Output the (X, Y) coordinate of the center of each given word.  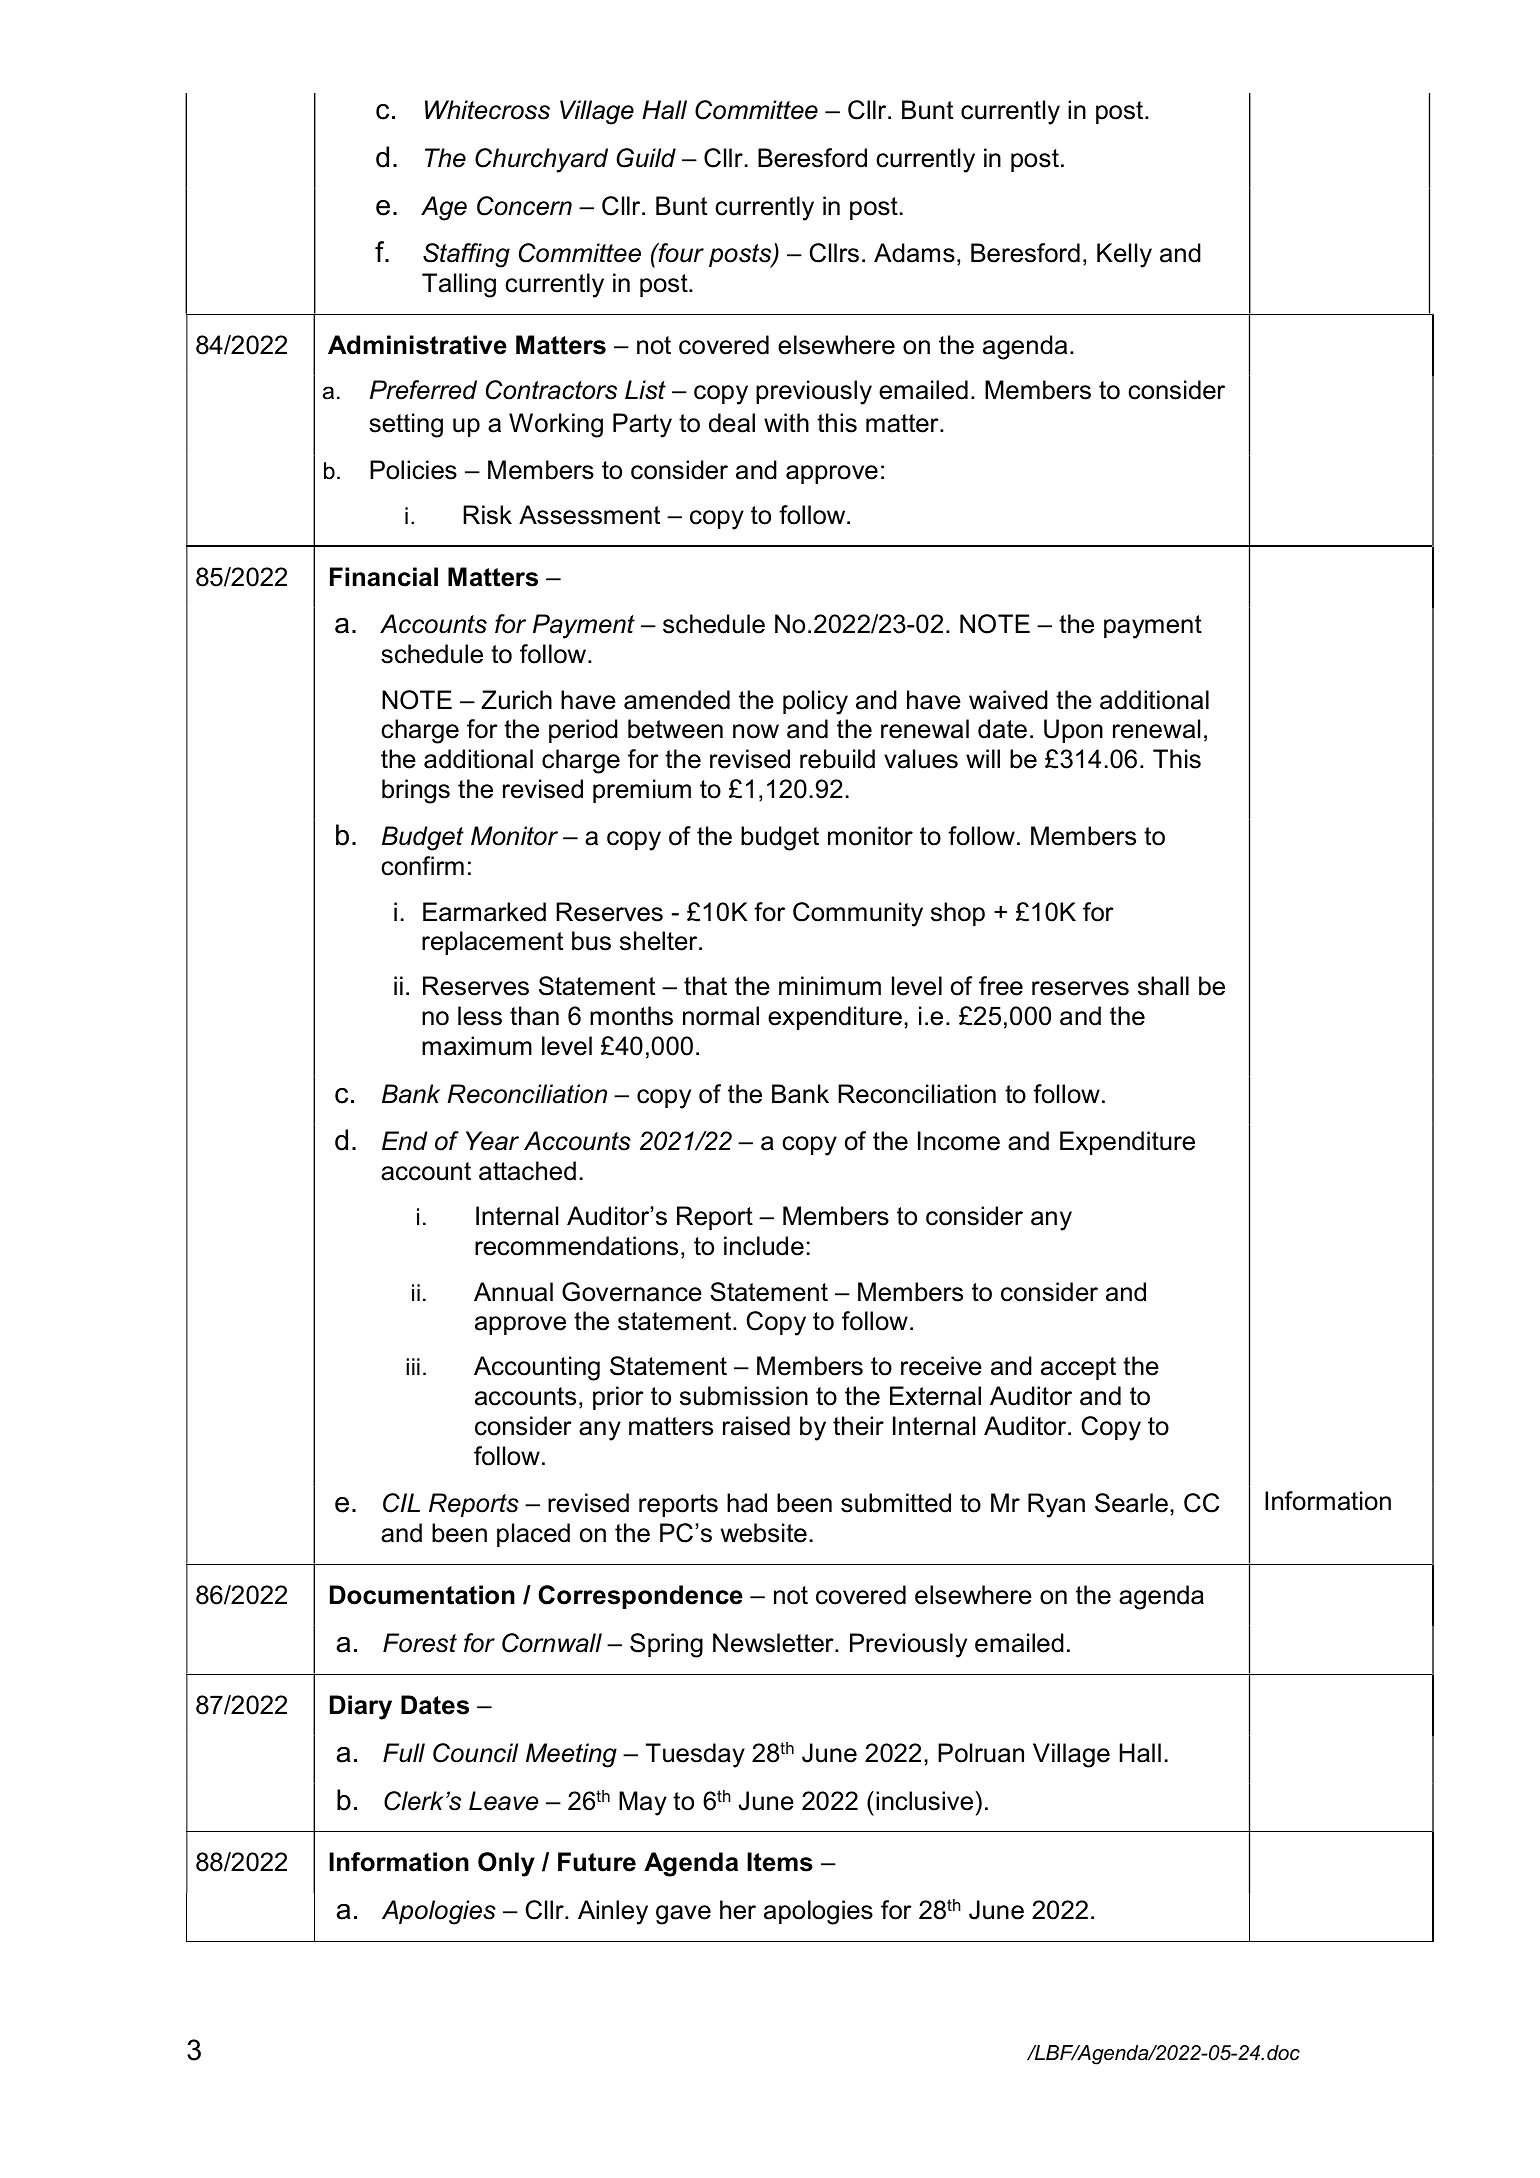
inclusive (924, 1801)
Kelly (1124, 255)
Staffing (466, 255)
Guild (646, 158)
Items (780, 1862)
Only (506, 1864)
